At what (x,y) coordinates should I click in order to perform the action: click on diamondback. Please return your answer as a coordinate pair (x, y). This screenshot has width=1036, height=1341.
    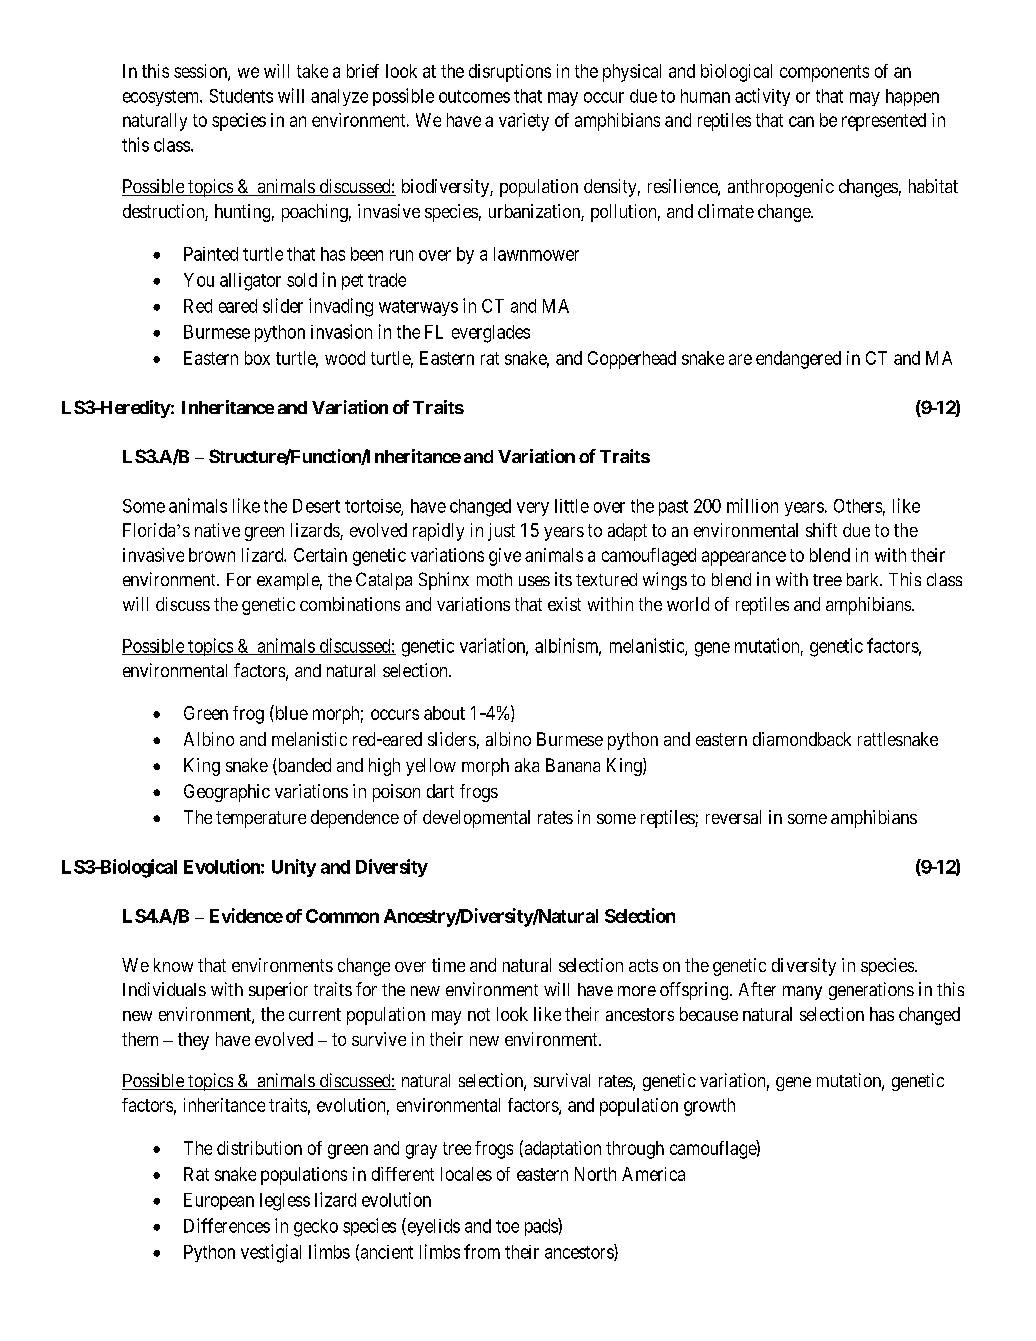
    Looking at the image, I should click on (802, 739).
